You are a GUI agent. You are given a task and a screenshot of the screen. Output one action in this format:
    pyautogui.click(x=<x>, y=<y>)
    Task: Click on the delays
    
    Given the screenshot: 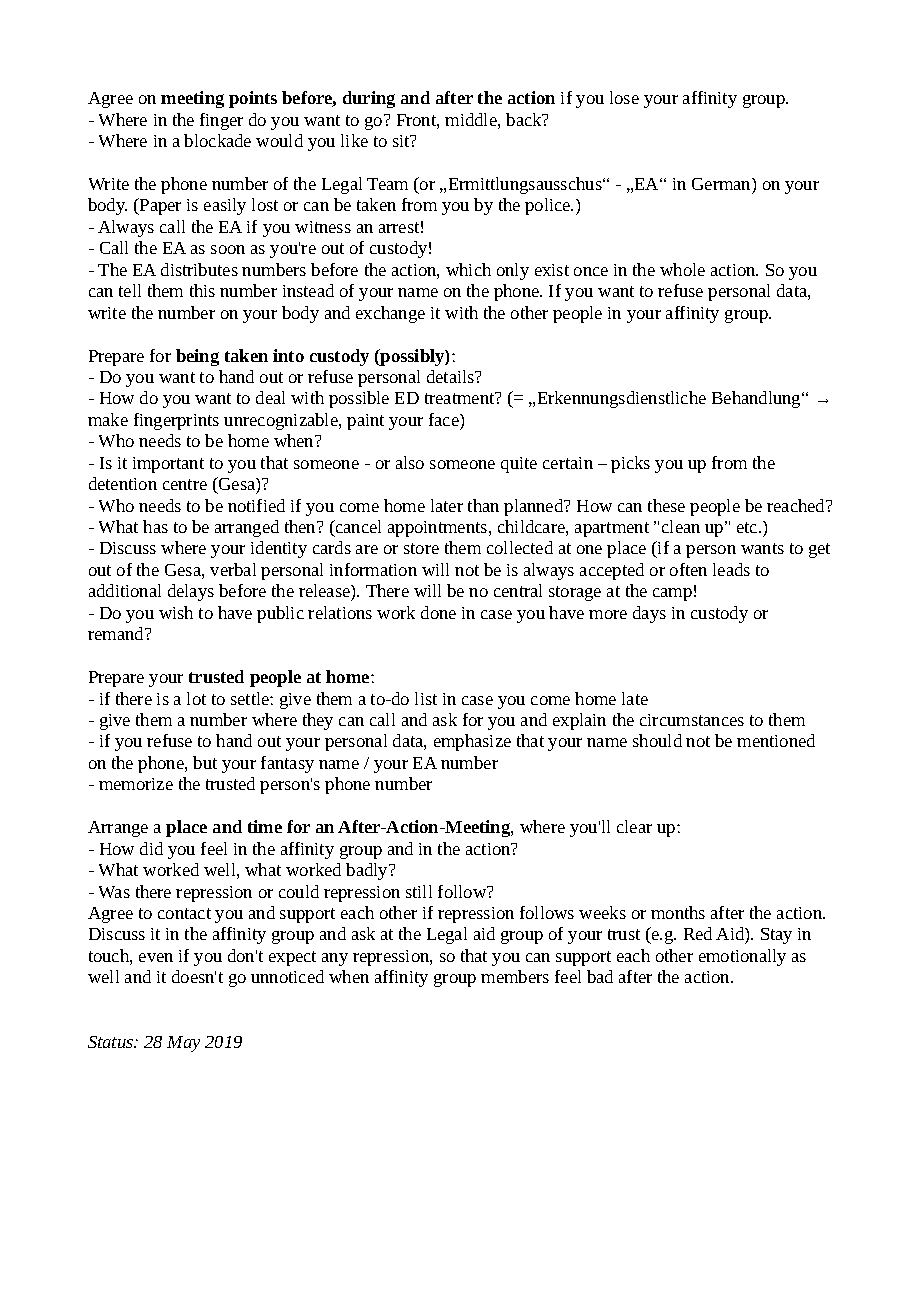 What is the action you would take?
    pyautogui.click(x=191, y=592)
